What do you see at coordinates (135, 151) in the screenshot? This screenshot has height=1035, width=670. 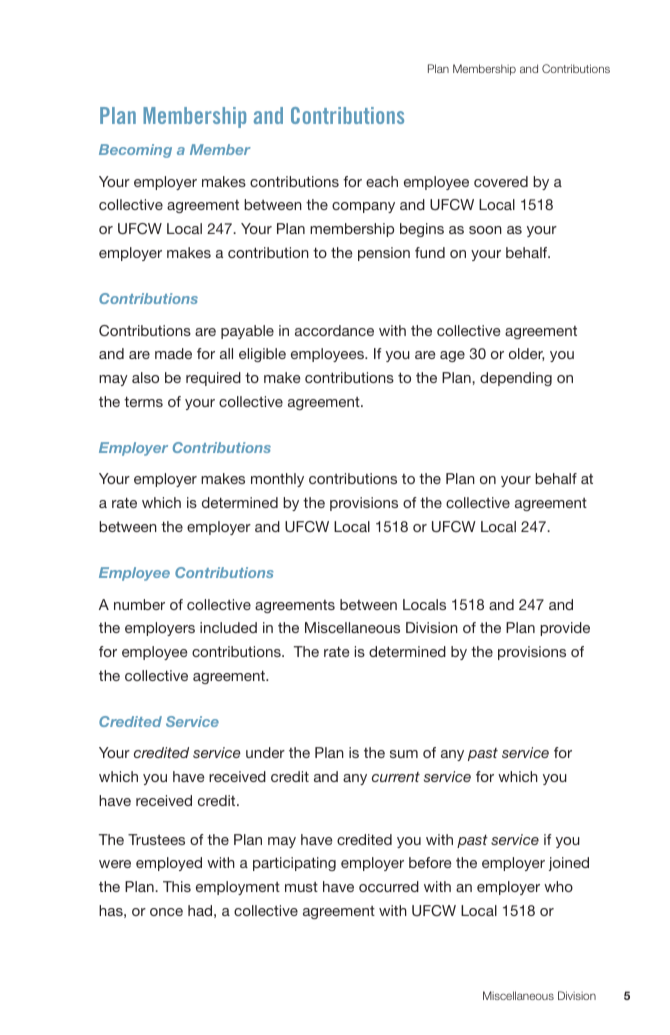 I see `Becoming` at bounding box center [135, 151].
